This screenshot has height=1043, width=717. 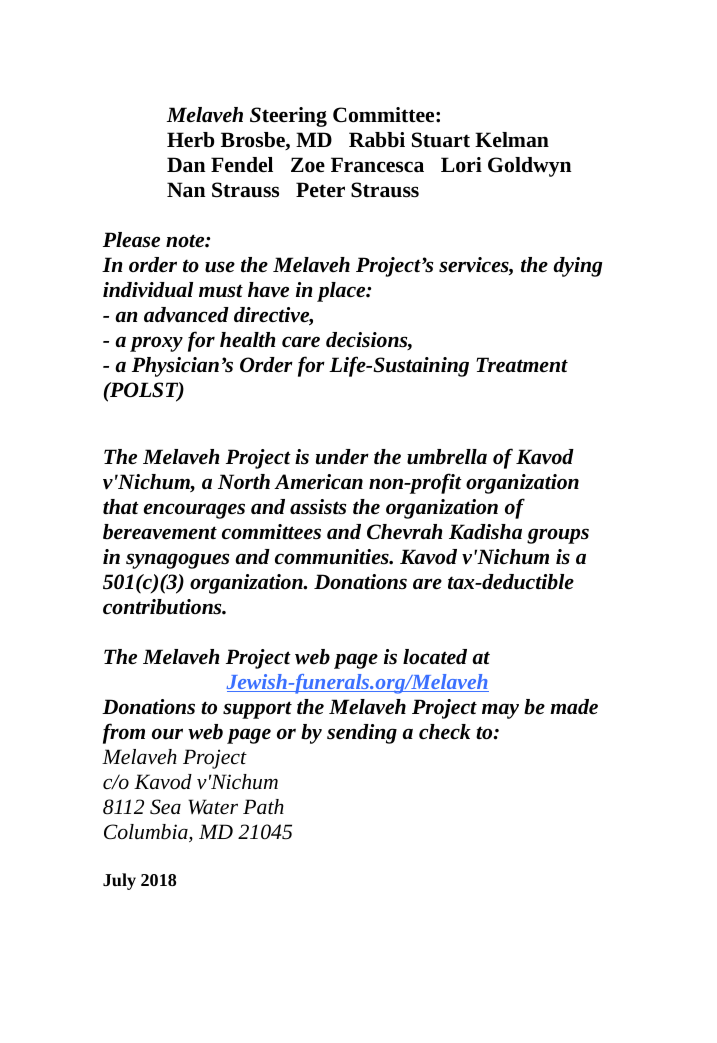 What do you see at coordinates (500, 711) in the screenshot?
I see `may` at bounding box center [500, 711].
